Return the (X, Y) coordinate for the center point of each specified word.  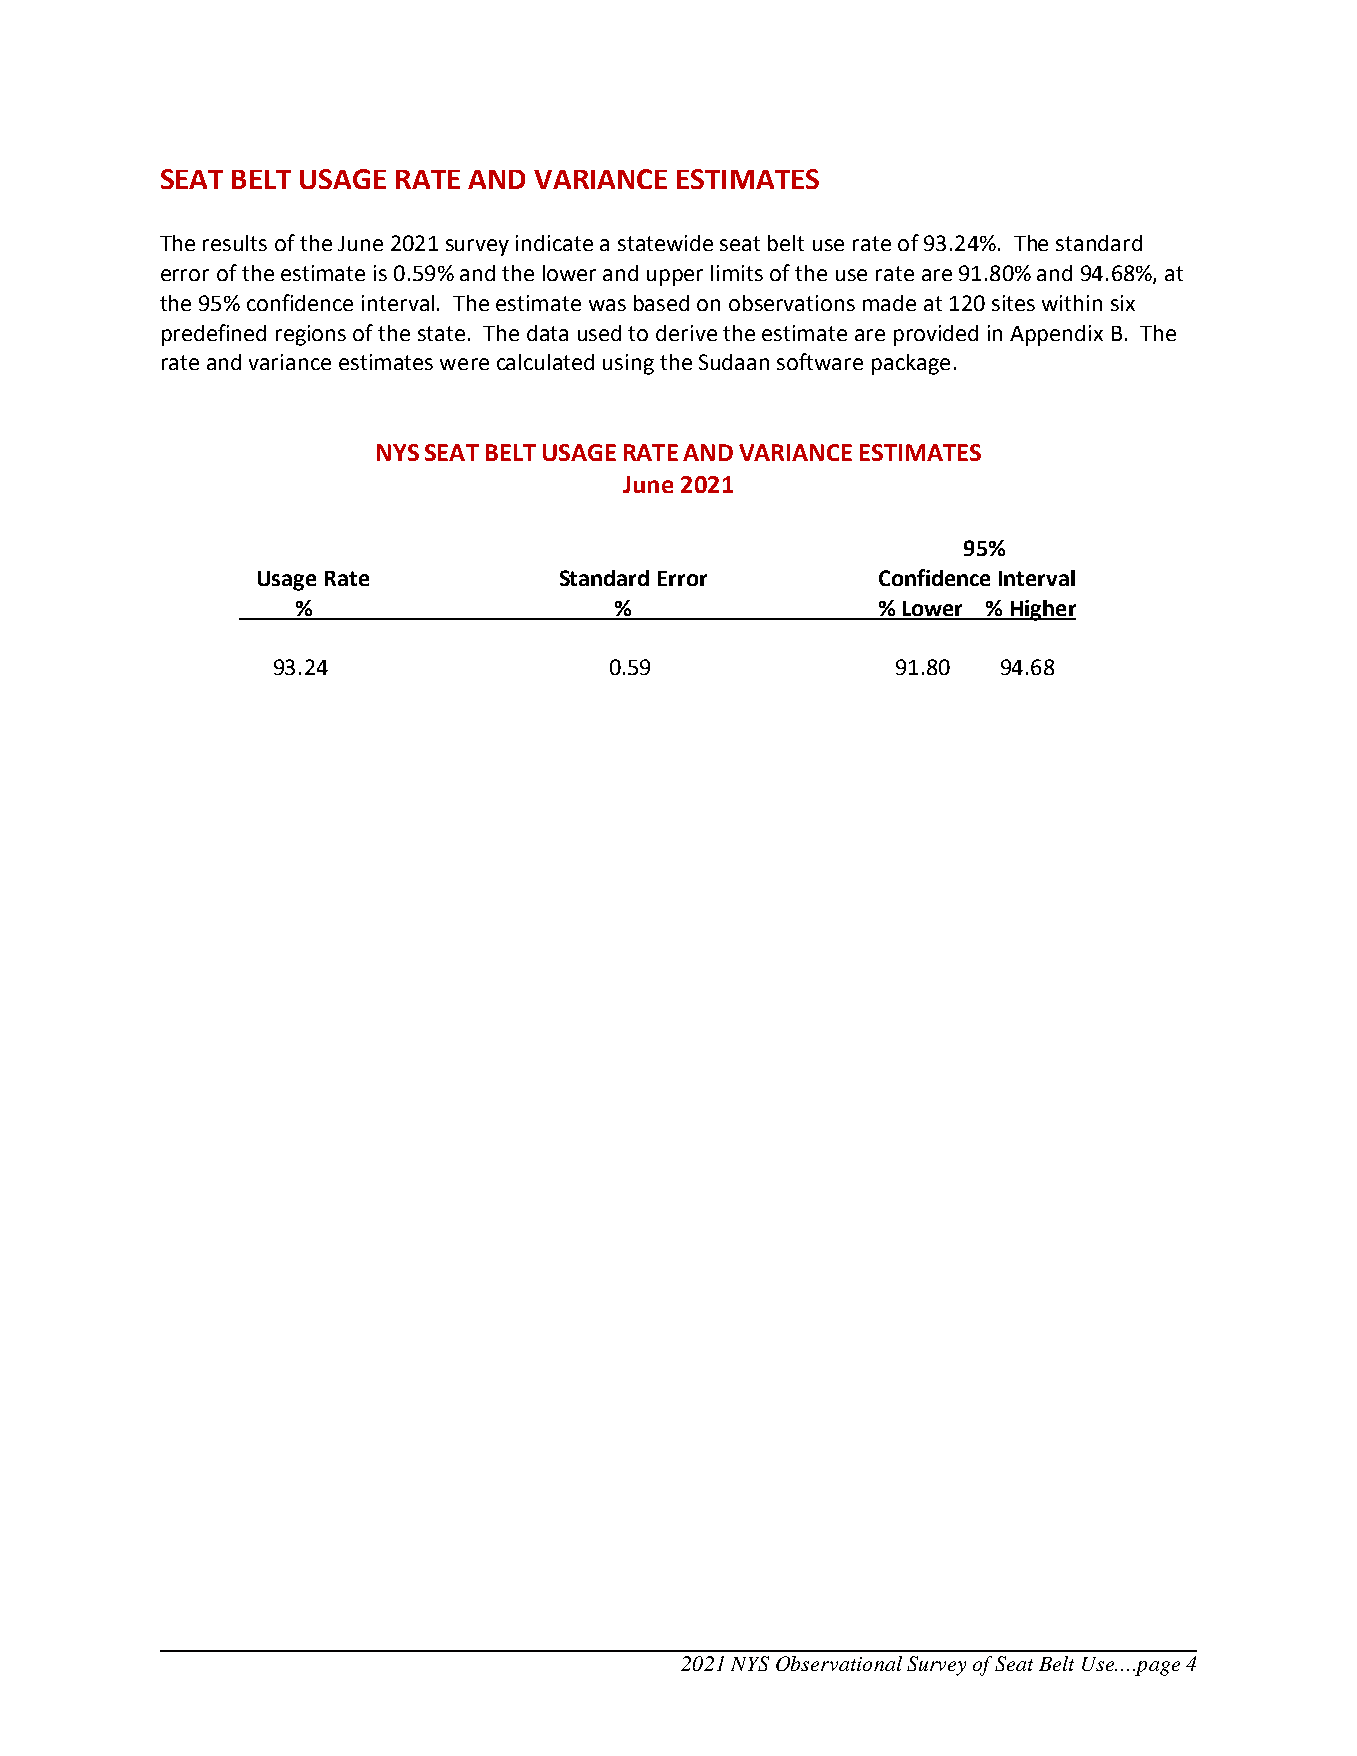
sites (1013, 303)
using (628, 364)
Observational (839, 1663)
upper (675, 277)
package (911, 364)
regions (311, 335)
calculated (545, 362)
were (464, 364)
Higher (1042, 610)
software (820, 361)
